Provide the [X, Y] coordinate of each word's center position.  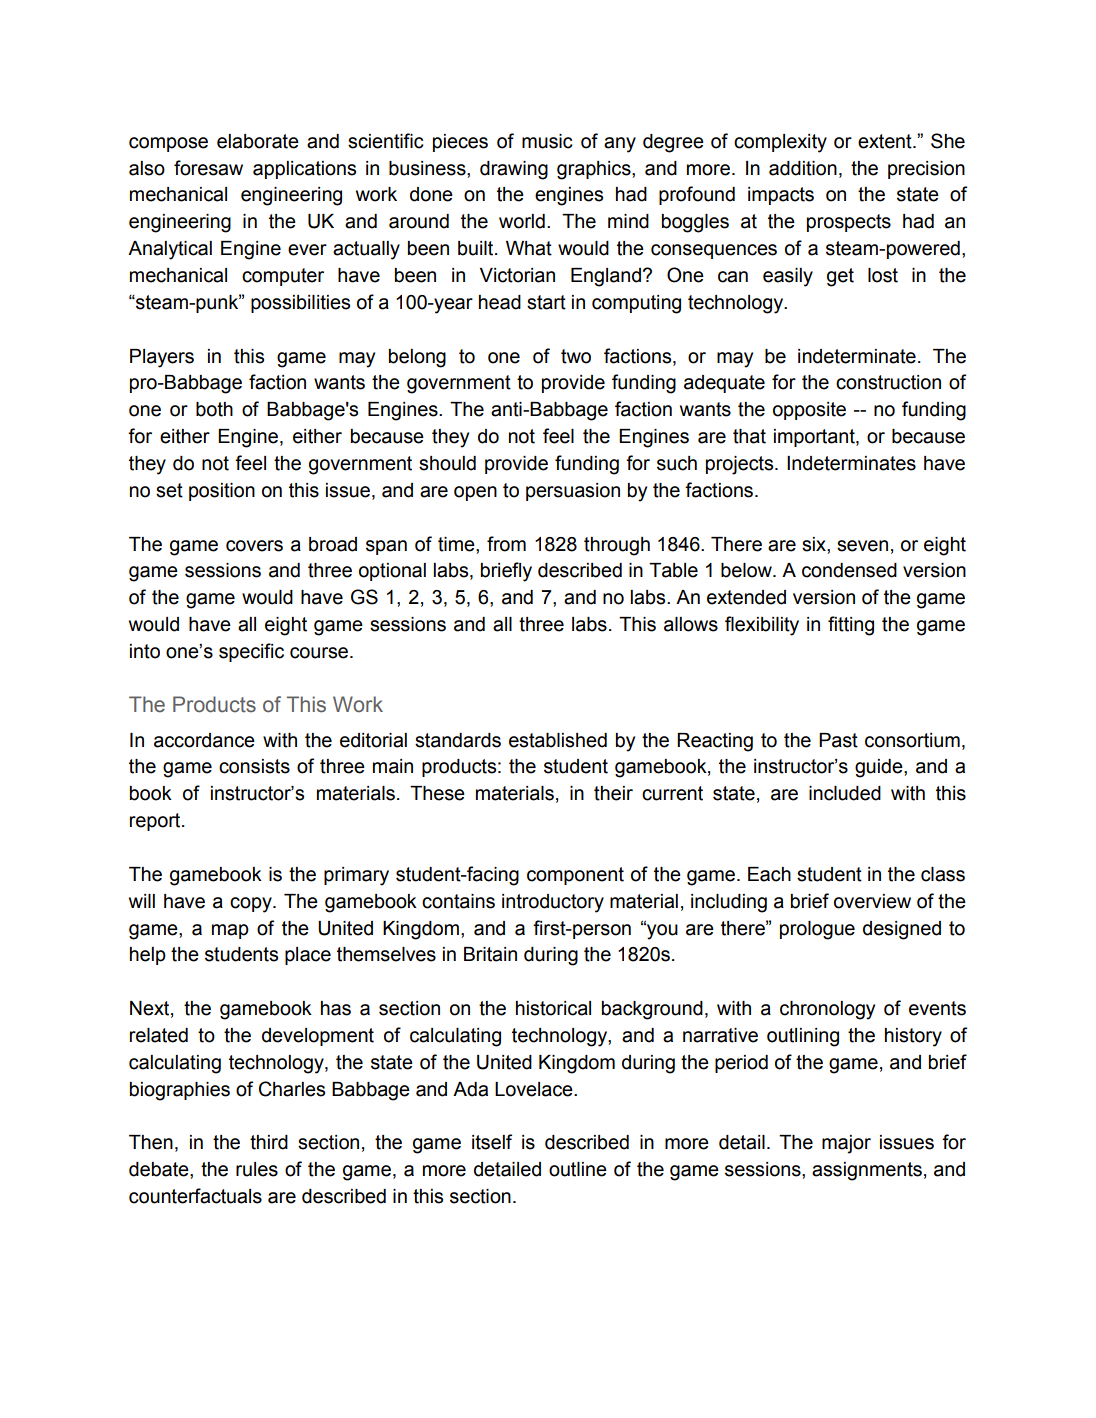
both [214, 409]
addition [803, 168]
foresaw [208, 168]
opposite [809, 411]
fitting [851, 626]
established [558, 740]
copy [252, 905]
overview [872, 901]
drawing [514, 170]
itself [492, 1142]
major [846, 1144]
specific [251, 652]
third [269, 1142]
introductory [553, 903]
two [576, 356]
